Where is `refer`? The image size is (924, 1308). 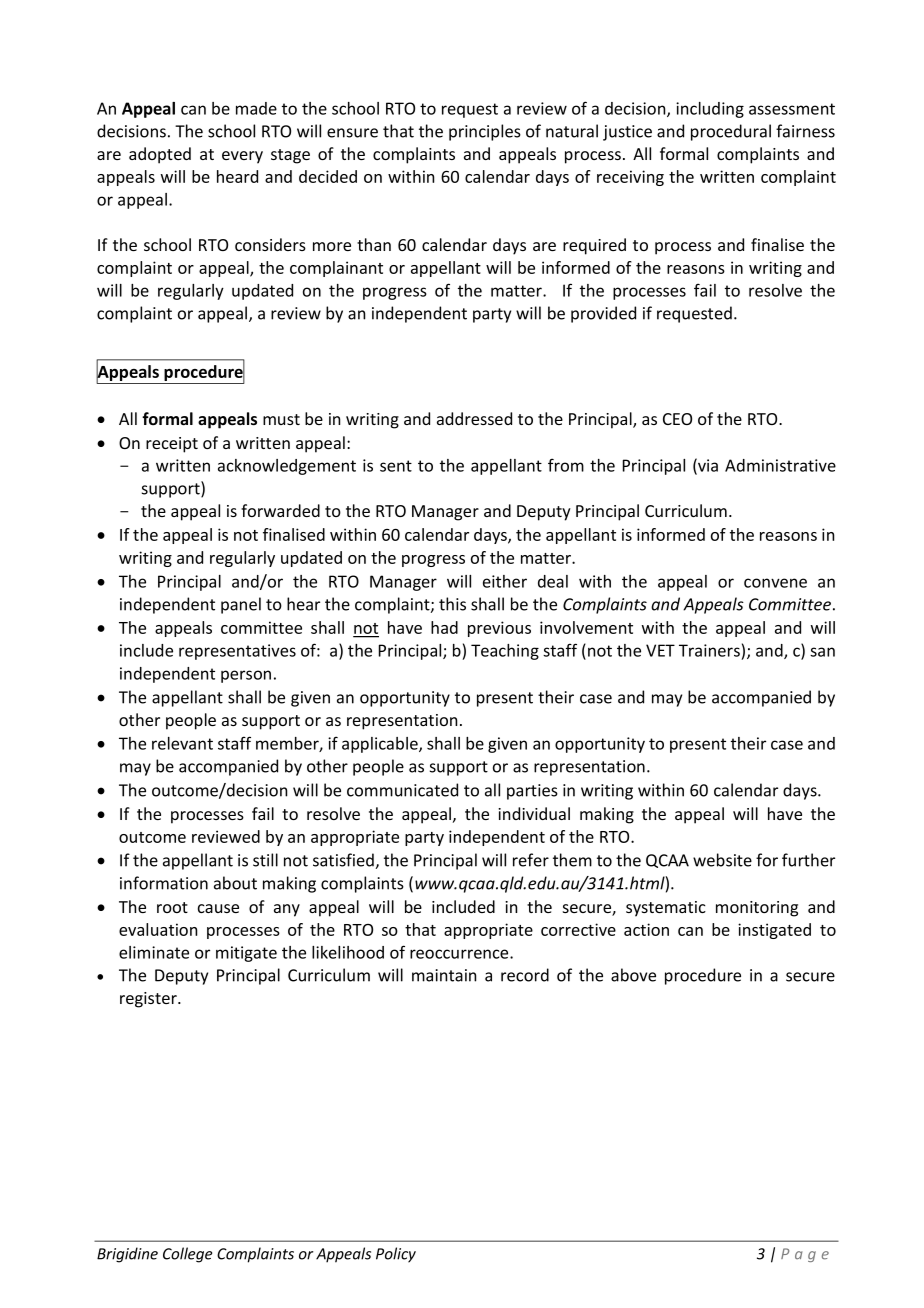
refer is located at coordinates (531, 860).
